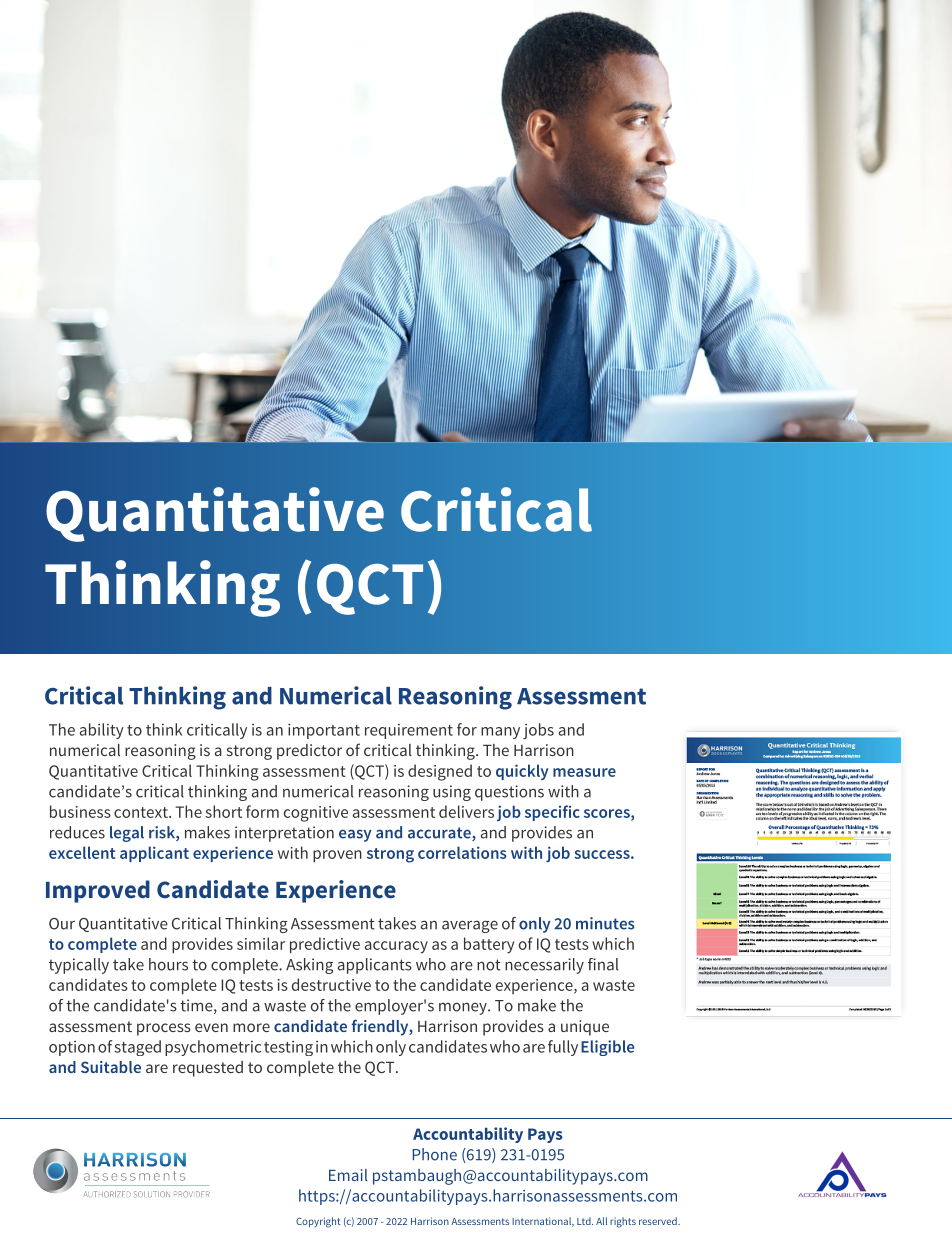 Image resolution: width=952 pixels, height=1233 pixels. What do you see at coordinates (288, 1048) in the screenshot?
I see `testing` at bounding box center [288, 1048].
